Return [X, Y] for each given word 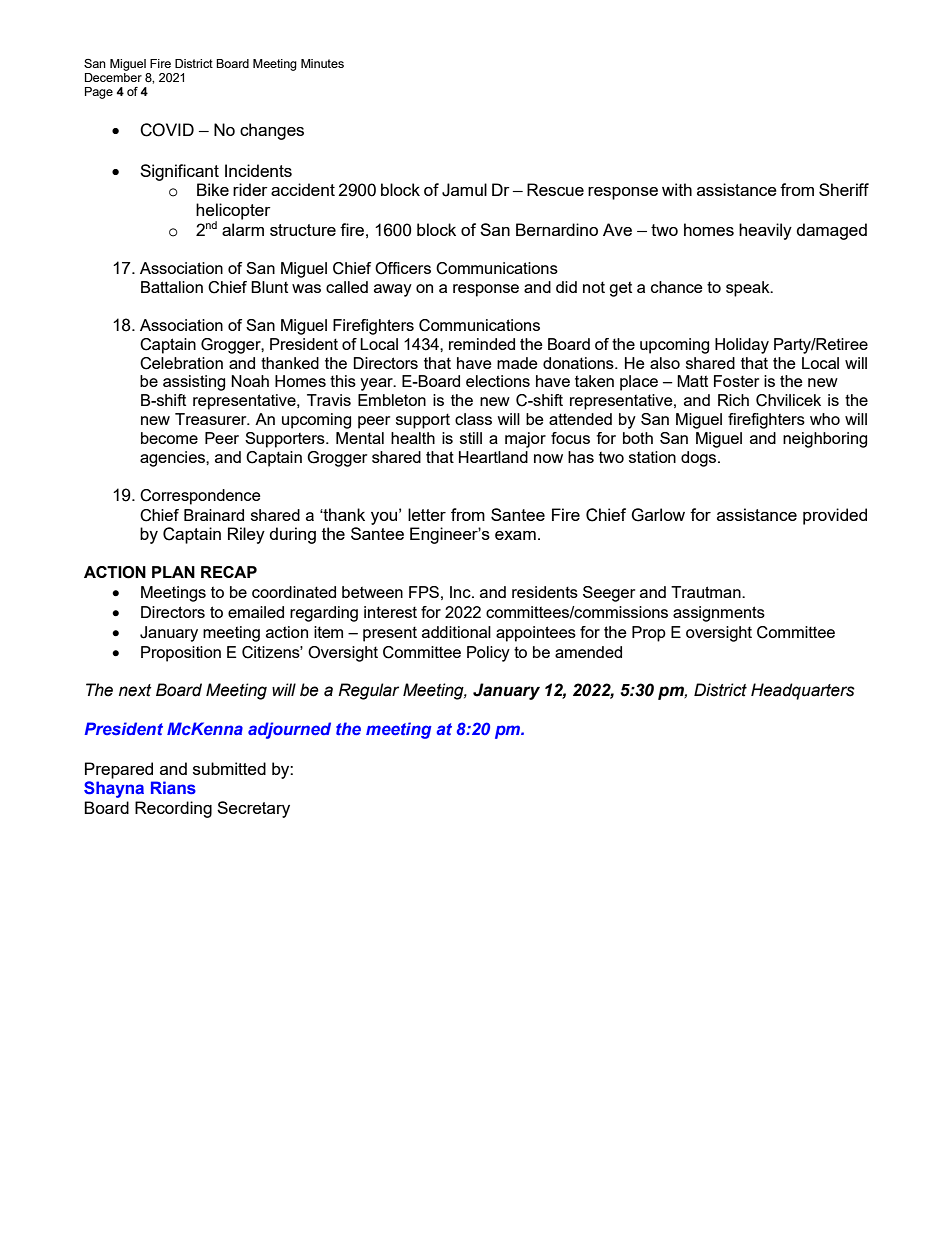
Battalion [172, 287]
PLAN [173, 572]
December [113, 77]
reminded [482, 344]
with [677, 189]
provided [835, 516]
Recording [173, 809]
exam [515, 535]
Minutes [322, 63]
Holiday [742, 346]
